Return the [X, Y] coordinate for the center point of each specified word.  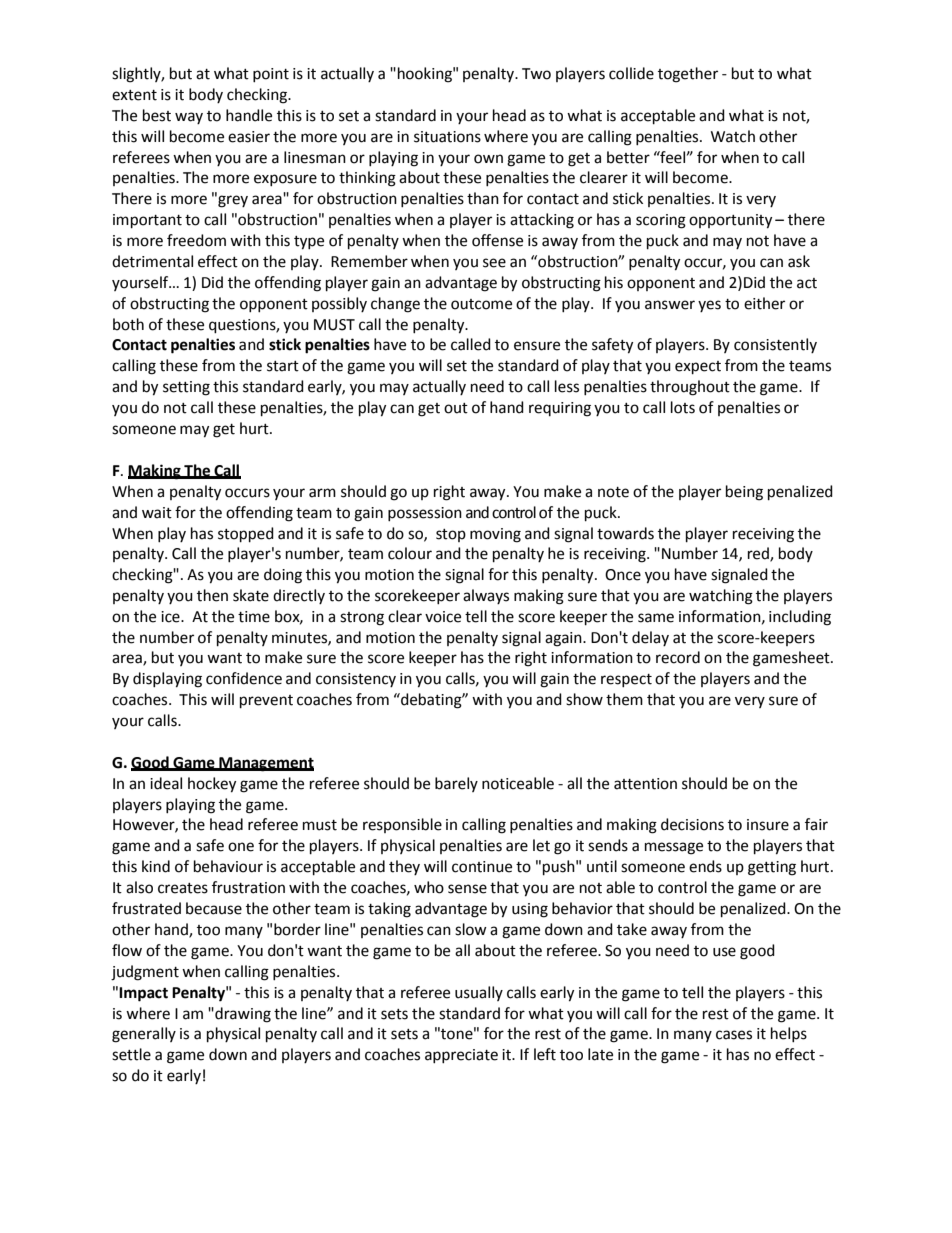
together [688, 75]
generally [144, 1035]
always [486, 596]
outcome [481, 304]
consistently [775, 345]
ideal [166, 783]
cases [734, 1035]
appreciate [461, 1056]
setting [186, 388]
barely [456, 784]
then [212, 595]
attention [645, 784]
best [157, 115]
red [759, 554]
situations [447, 137]
